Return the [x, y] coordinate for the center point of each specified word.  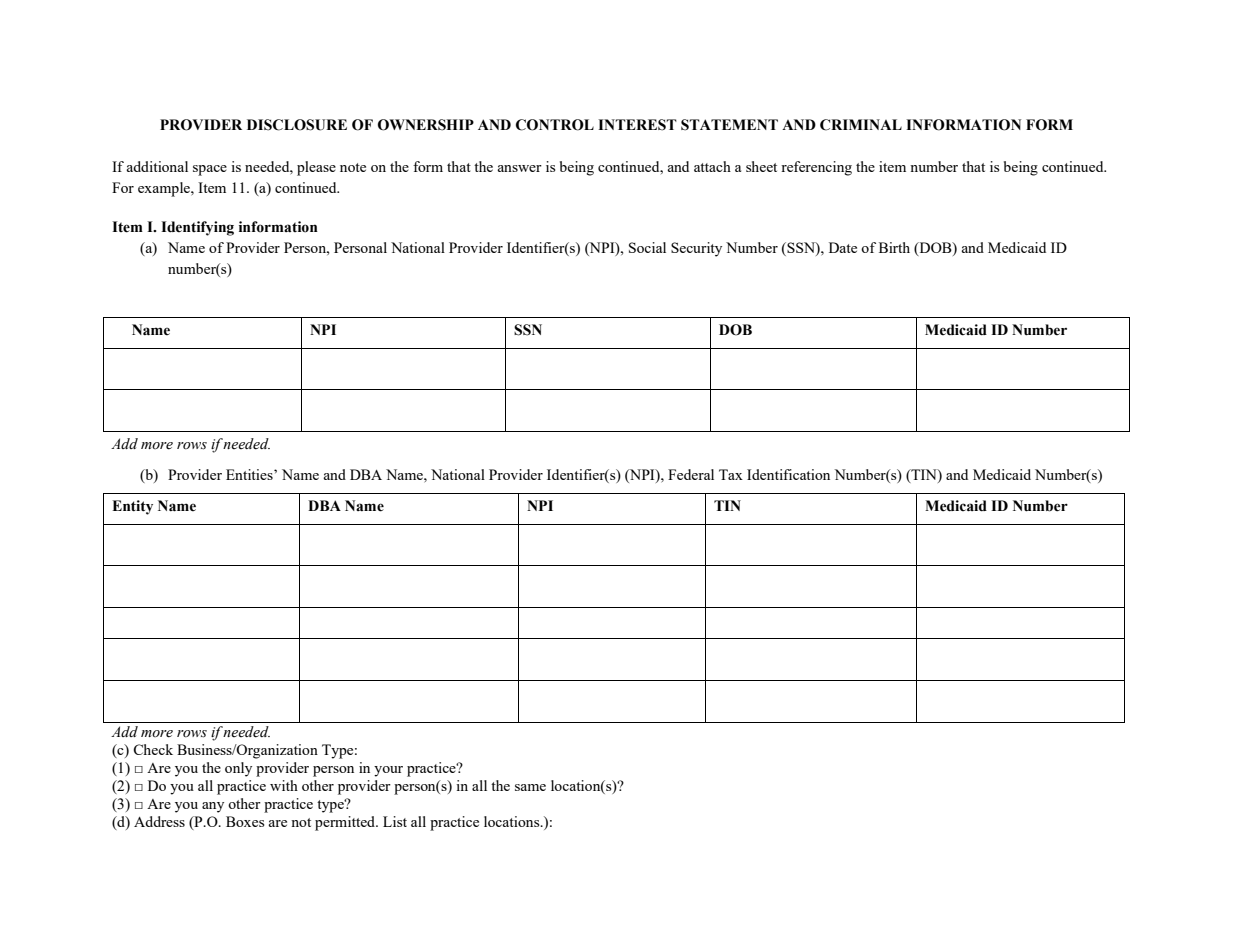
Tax [731, 474]
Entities [250, 474]
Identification [788, 474]
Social [647, 247]
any [213, 807]
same [530, 787]
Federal [691, 474]
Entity [132, 507]
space [210, 170]
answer [519, 168]
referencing [816, 168]
